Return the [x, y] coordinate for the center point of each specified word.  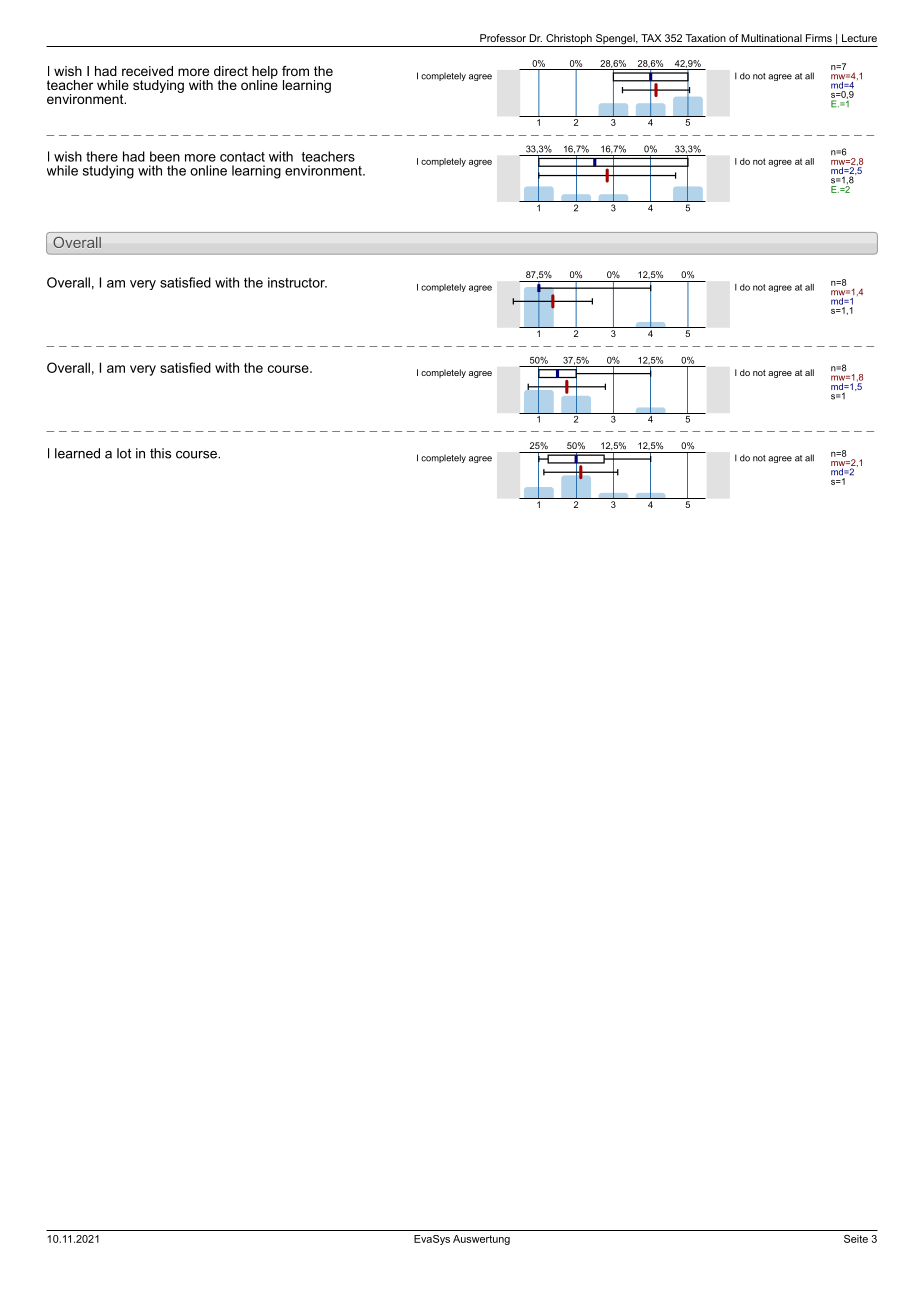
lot [124, 453]
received [147, 71]
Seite [856, 1239]
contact [242, 157]
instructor [297, 282]
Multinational [772, 38]
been [165, 156]
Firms [819, 38]
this [160, 453]
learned [77, 453]
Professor [503, 38]
